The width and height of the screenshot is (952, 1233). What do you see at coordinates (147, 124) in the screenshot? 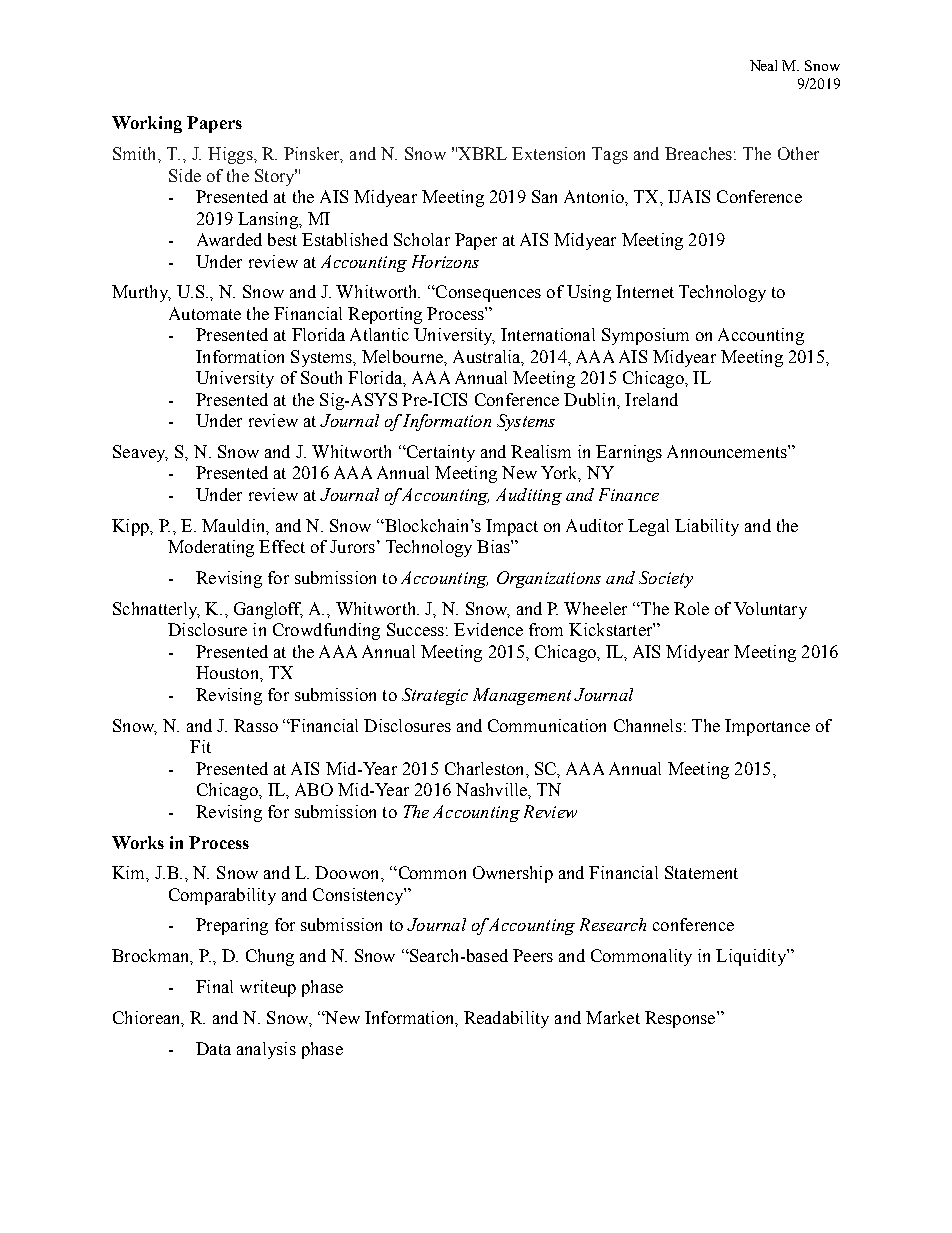
I see `Working` at bounding box center [147, 124].
